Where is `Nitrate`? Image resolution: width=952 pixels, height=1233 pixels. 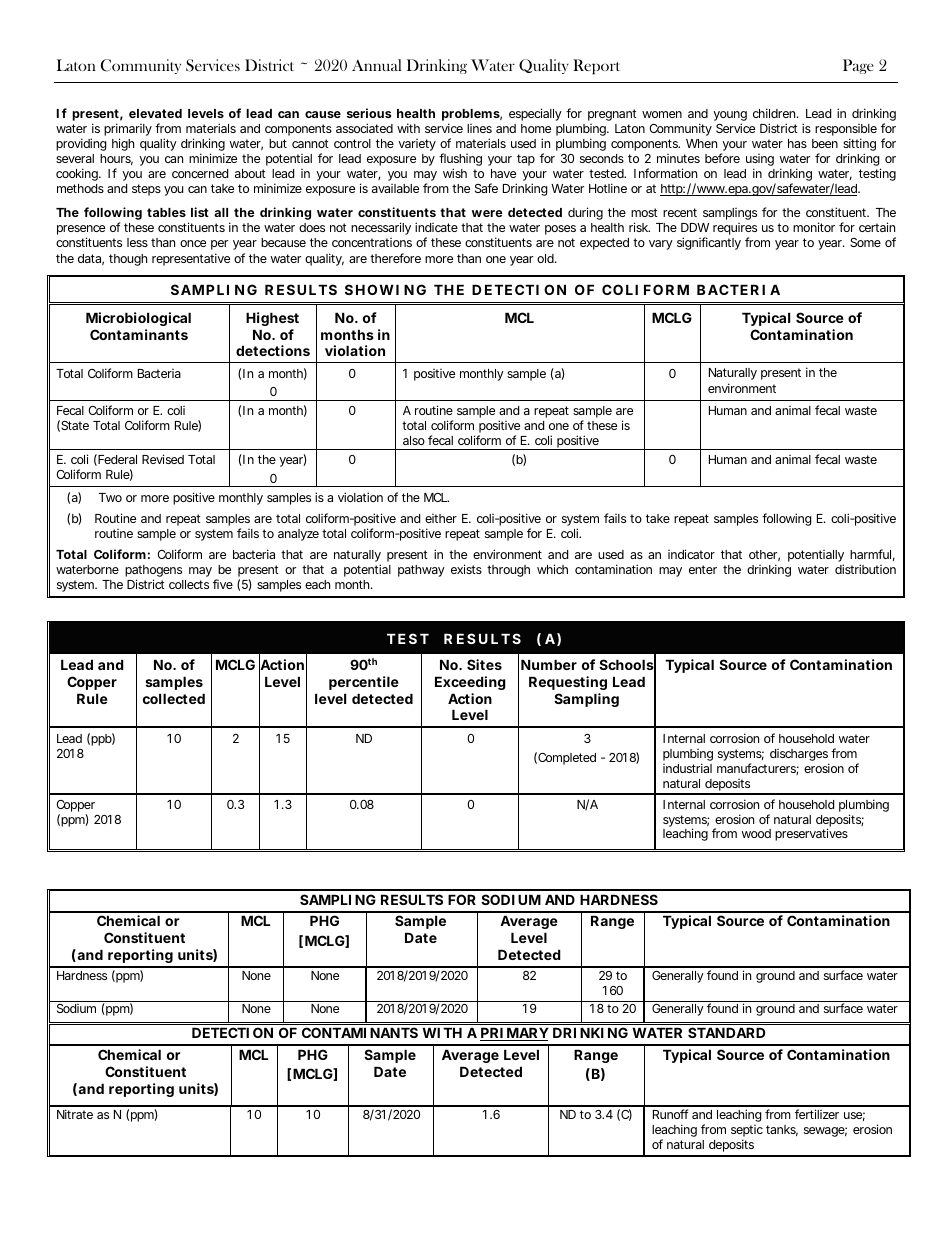
Nitrate is located at coordinates (75, 1114).
